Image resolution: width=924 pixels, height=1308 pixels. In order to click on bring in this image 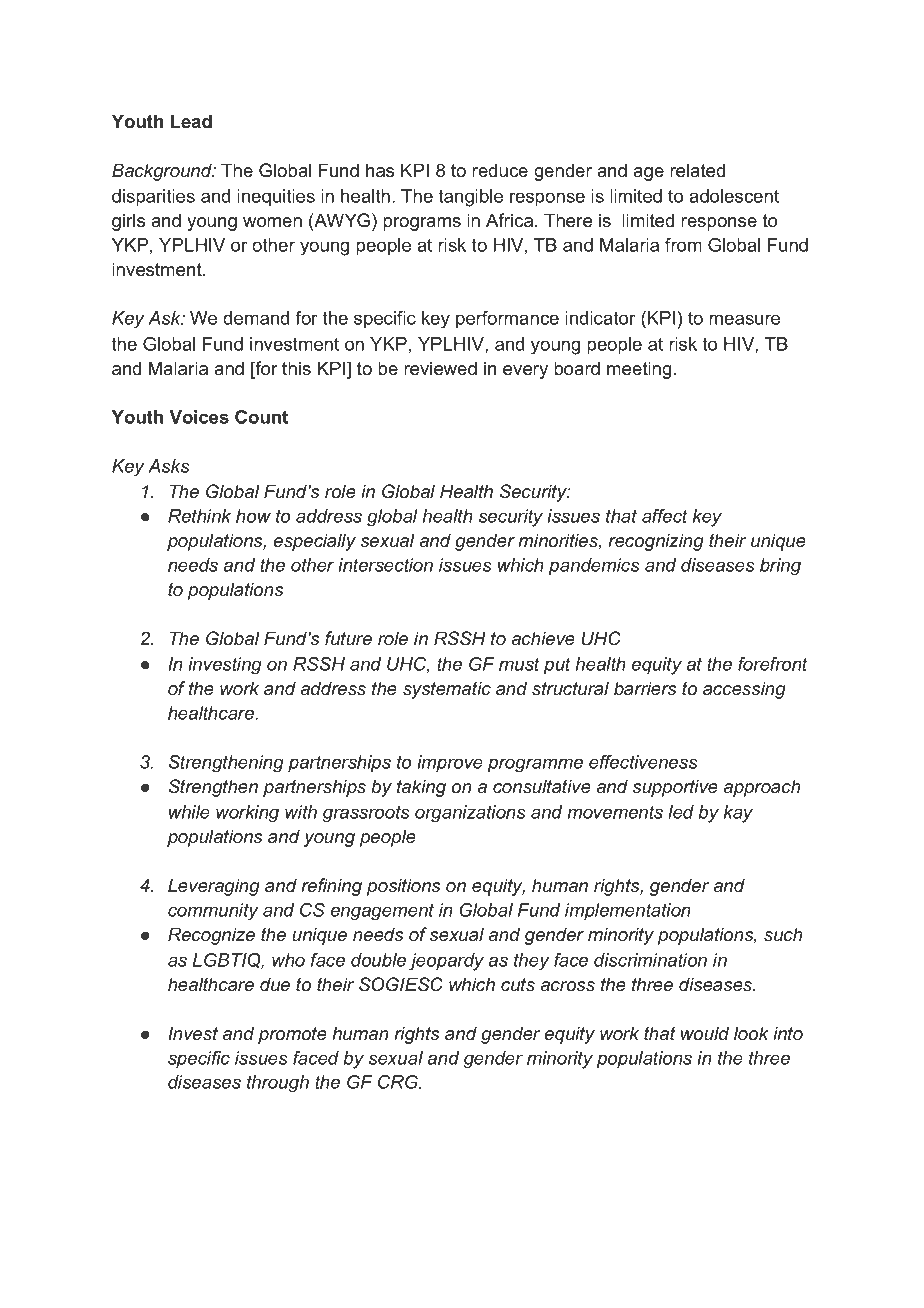, I will do `click(780, 567)`.
